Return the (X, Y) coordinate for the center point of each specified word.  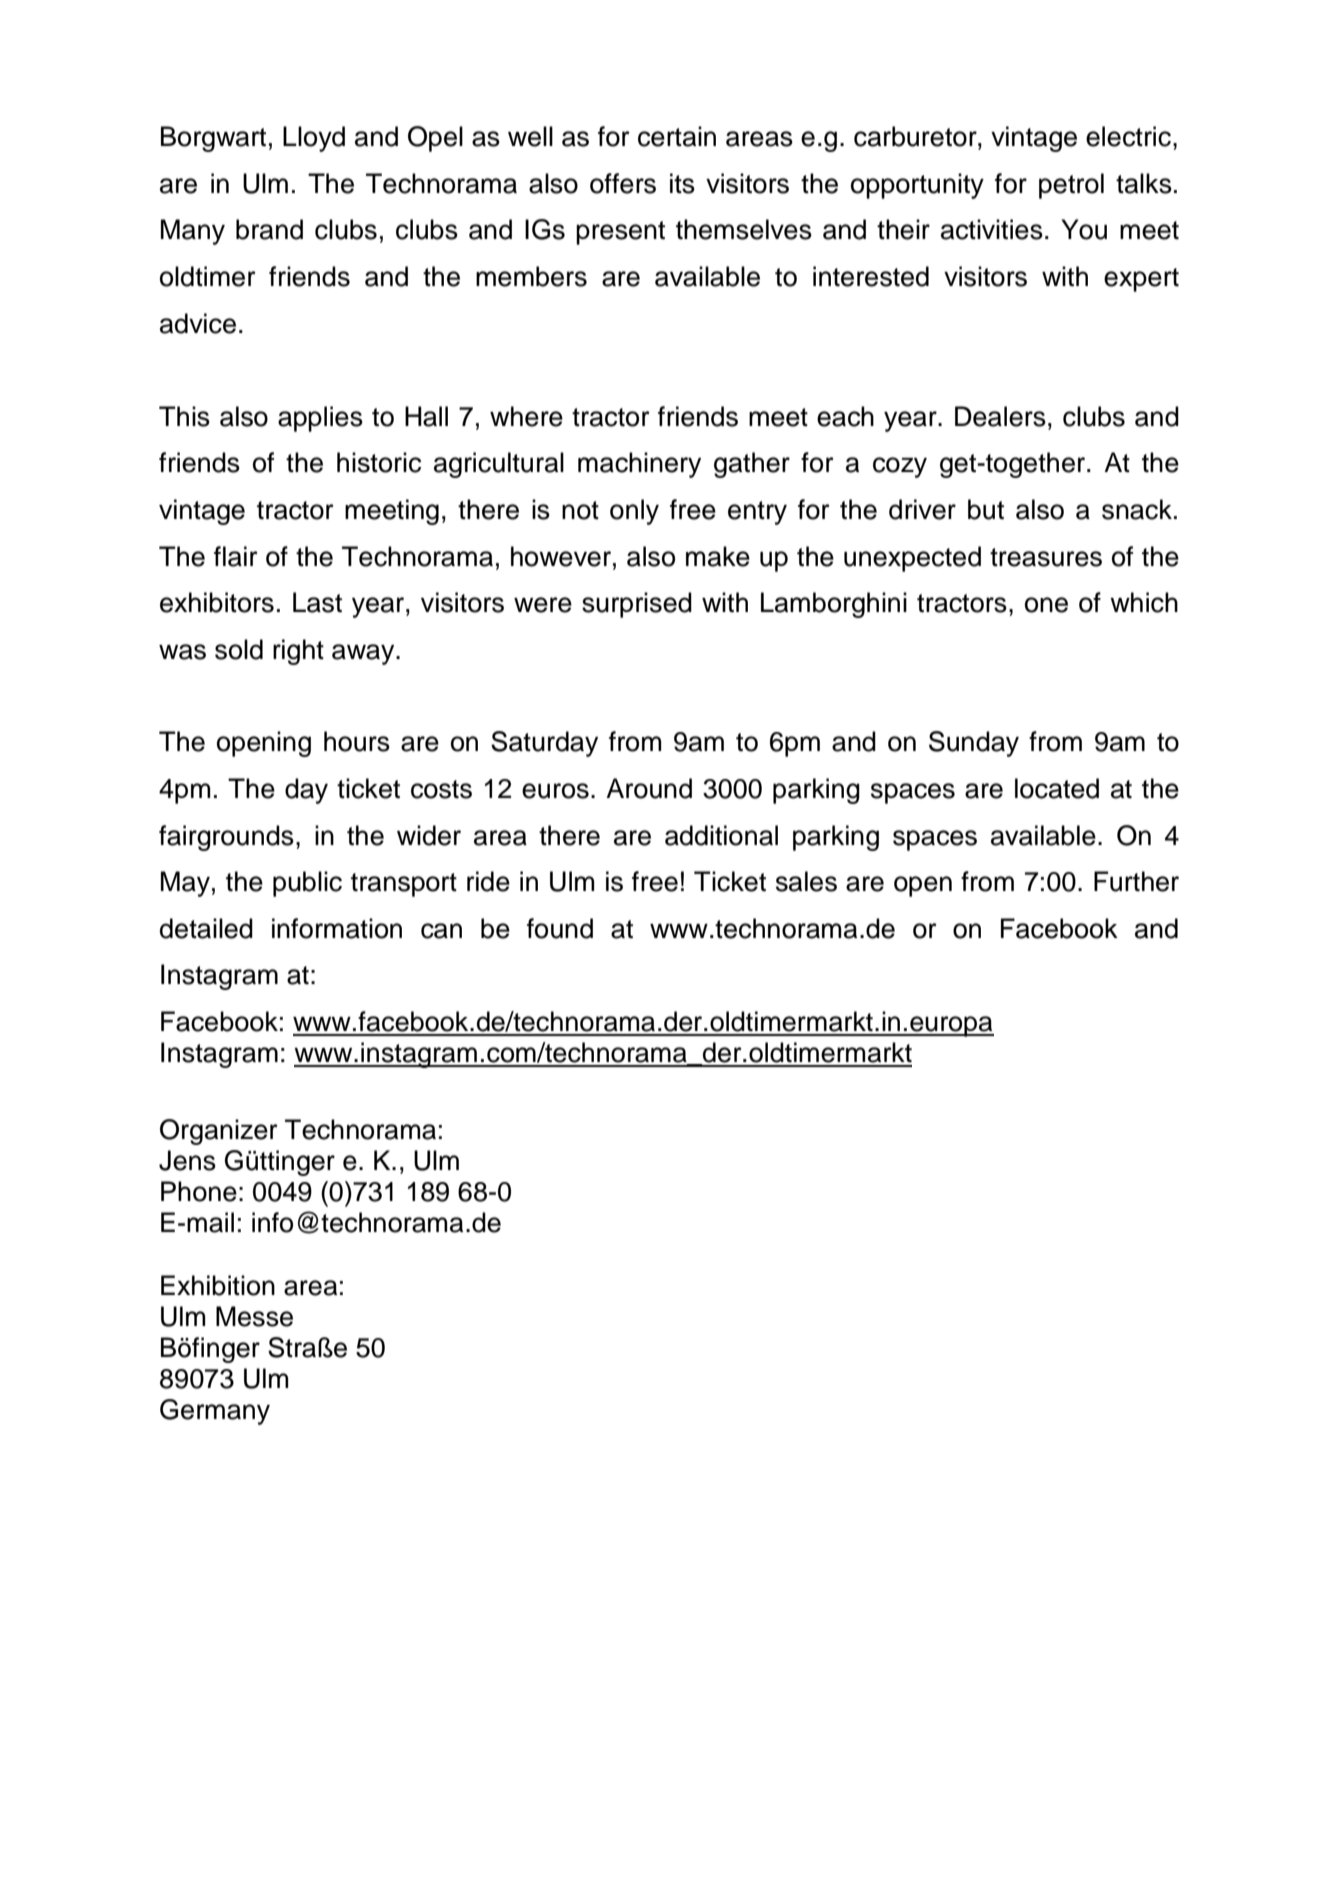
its (682, 183)
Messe (254, 1316)
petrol (1071, 186)
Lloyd (314, 139)
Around (649, 788)
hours (357, 741)
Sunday (974, 744)
